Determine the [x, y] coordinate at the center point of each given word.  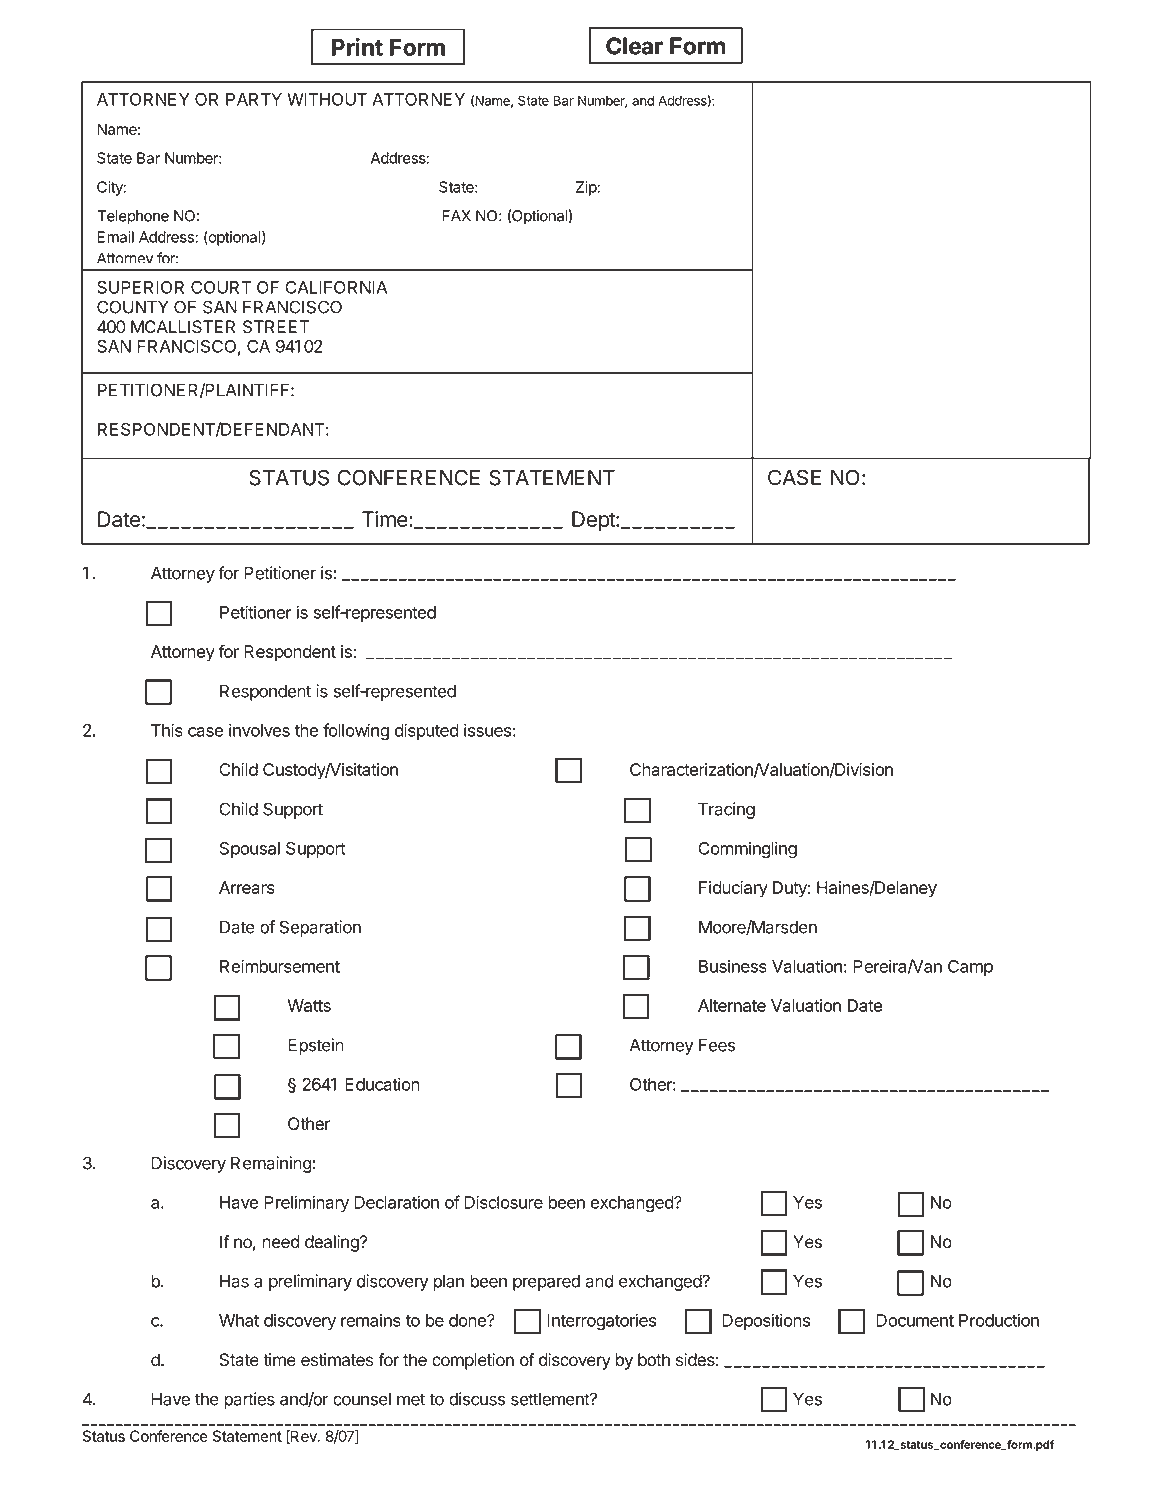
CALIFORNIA [336, 287]
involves [259, 730]
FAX [456, 216]
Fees [717, 1045]
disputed [427, 731]
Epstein [316, 1046]
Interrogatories [601, 1322]
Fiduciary [733, 889]
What [239, 1320]
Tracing [726, 810]
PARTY [254, 99]
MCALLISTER [183, 327]
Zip [587, 188]
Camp [970, 968]
